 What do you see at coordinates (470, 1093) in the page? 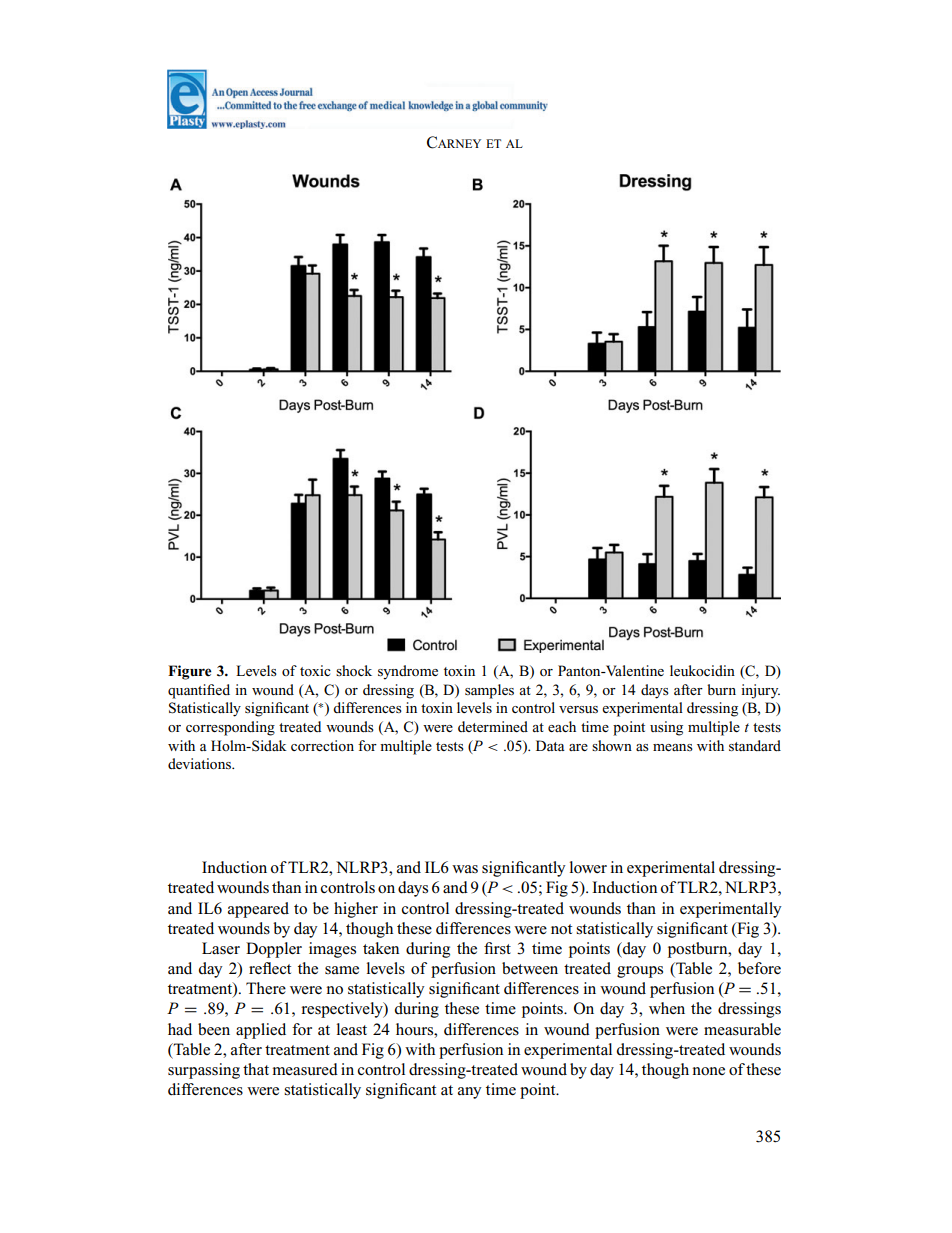
I see `any` at bounding box center [470, 1093].
